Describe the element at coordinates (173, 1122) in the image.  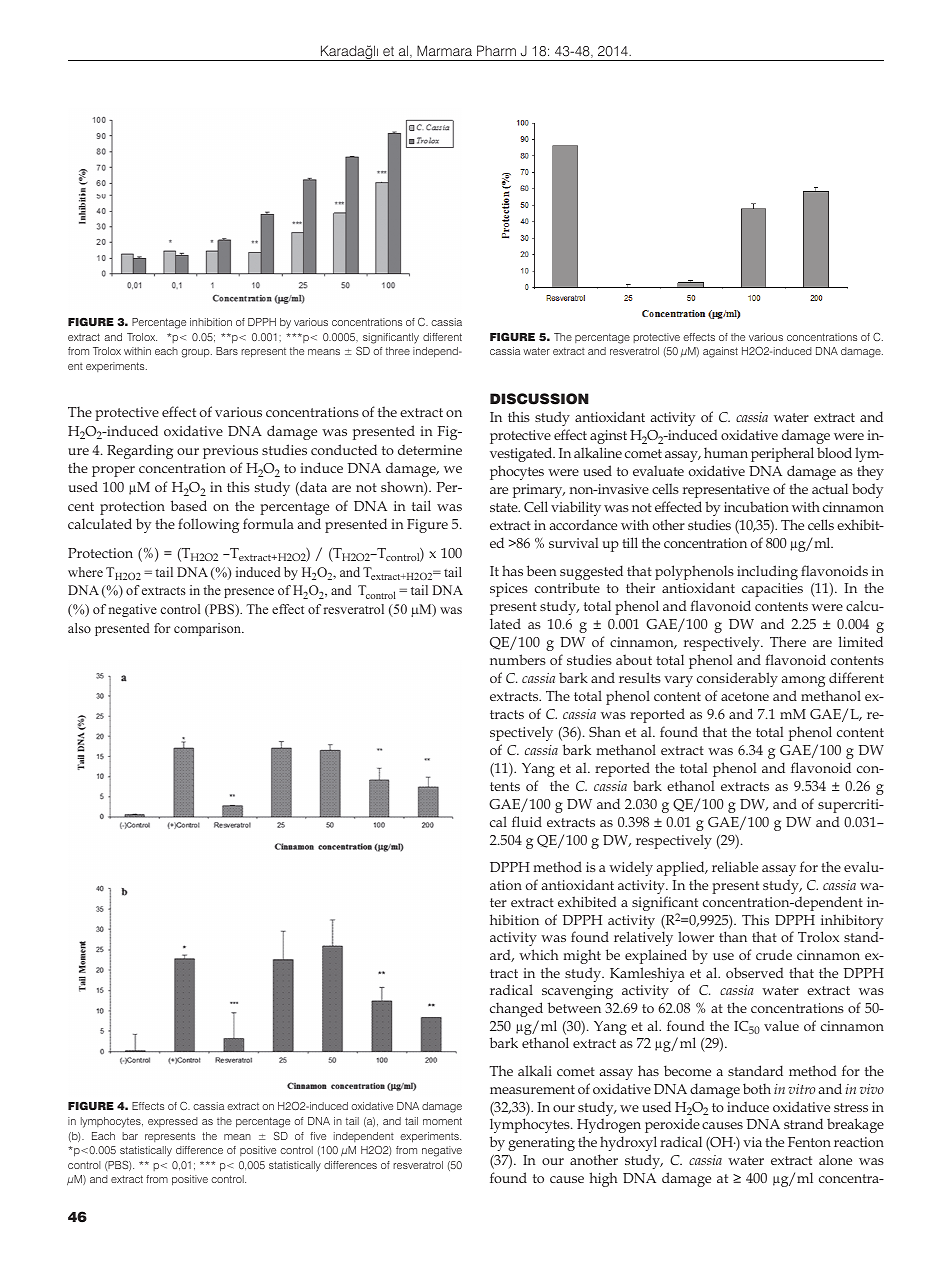
I see `expressed` at that location.
